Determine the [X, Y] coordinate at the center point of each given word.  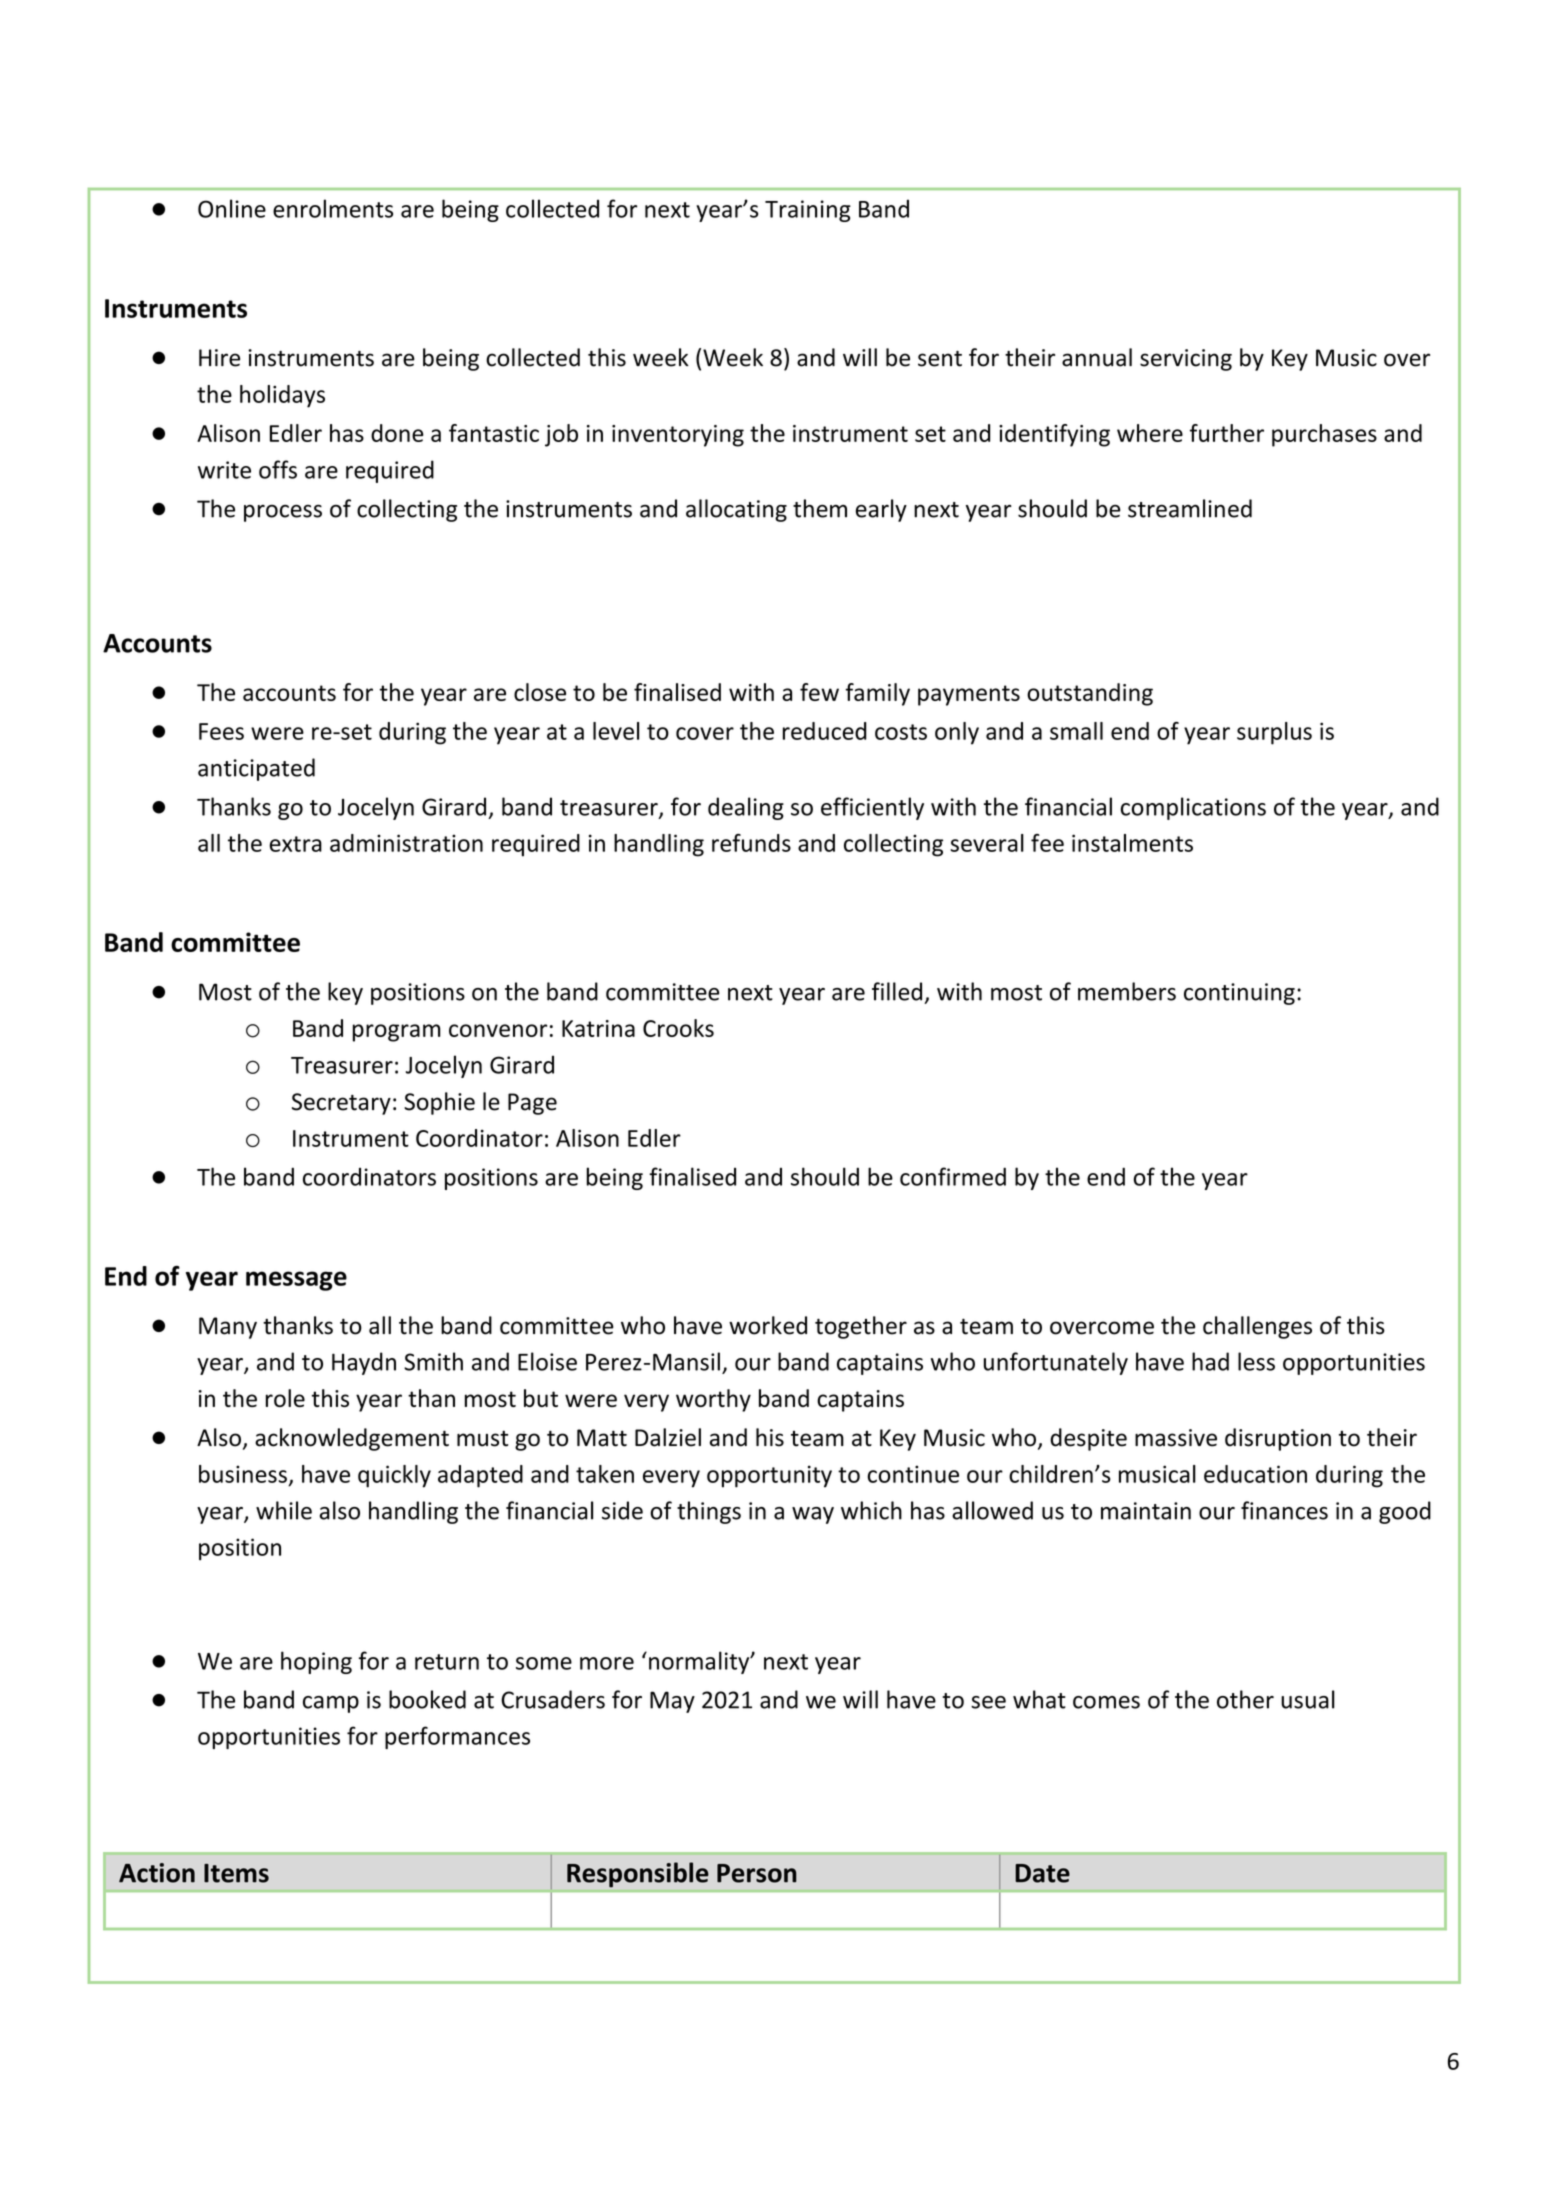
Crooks [678, 1028]
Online [232, 208]
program [397, 1033]
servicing [1186, 360]
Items [236, 1873]
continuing [1239, 994]
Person [757, 1873]
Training [808, 211]
